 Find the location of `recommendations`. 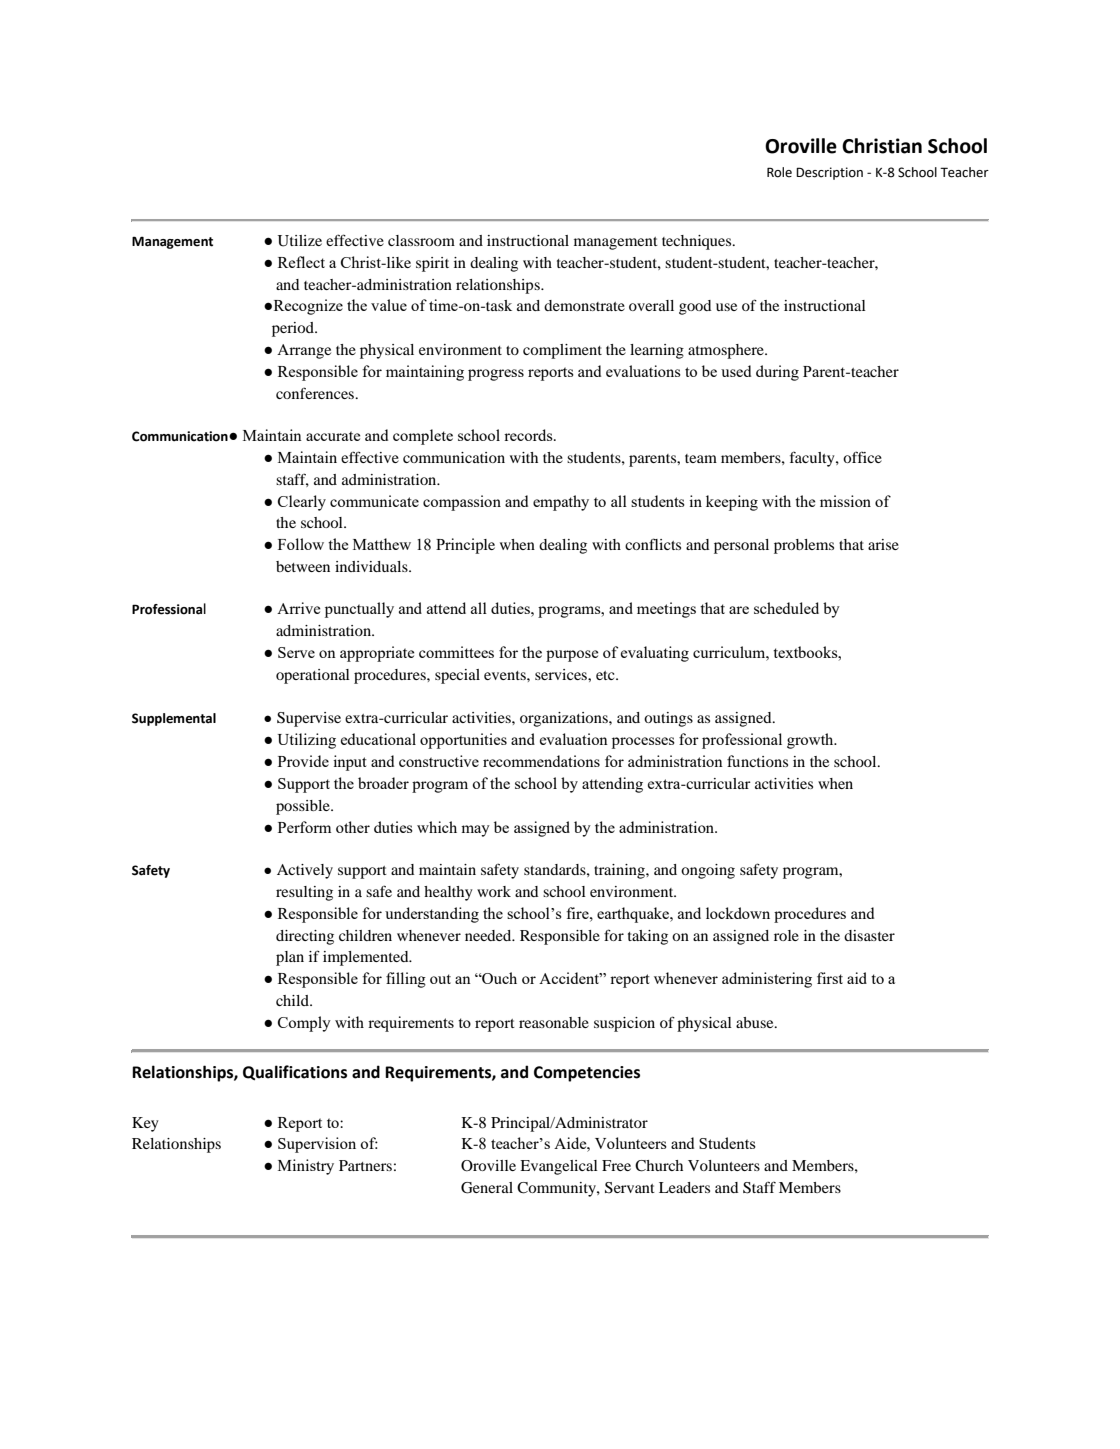

recommendations is located at coordinates (541, 761).
